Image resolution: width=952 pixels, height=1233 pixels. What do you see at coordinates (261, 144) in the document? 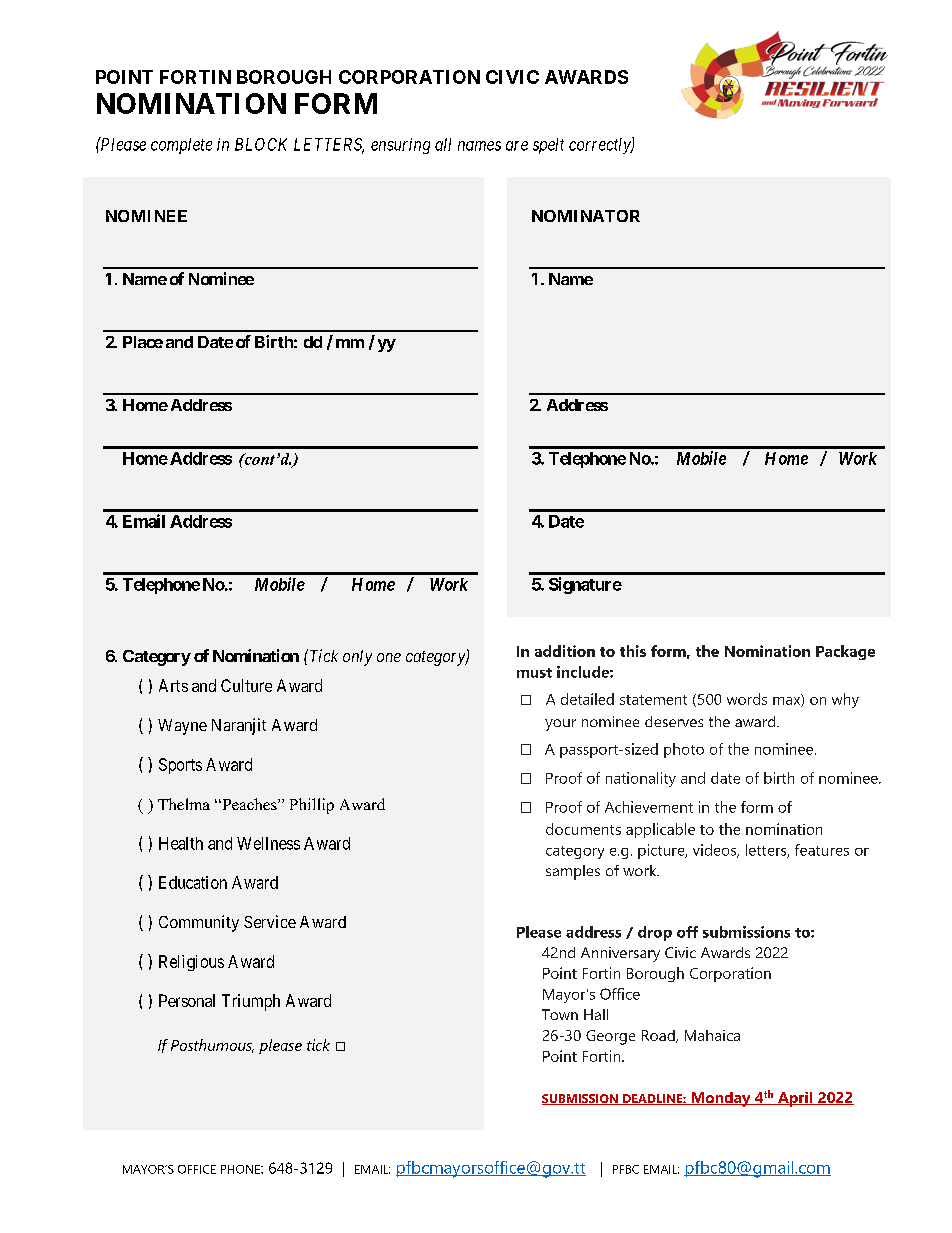
I see `BLOCK` at bounding box center [261, 144].
